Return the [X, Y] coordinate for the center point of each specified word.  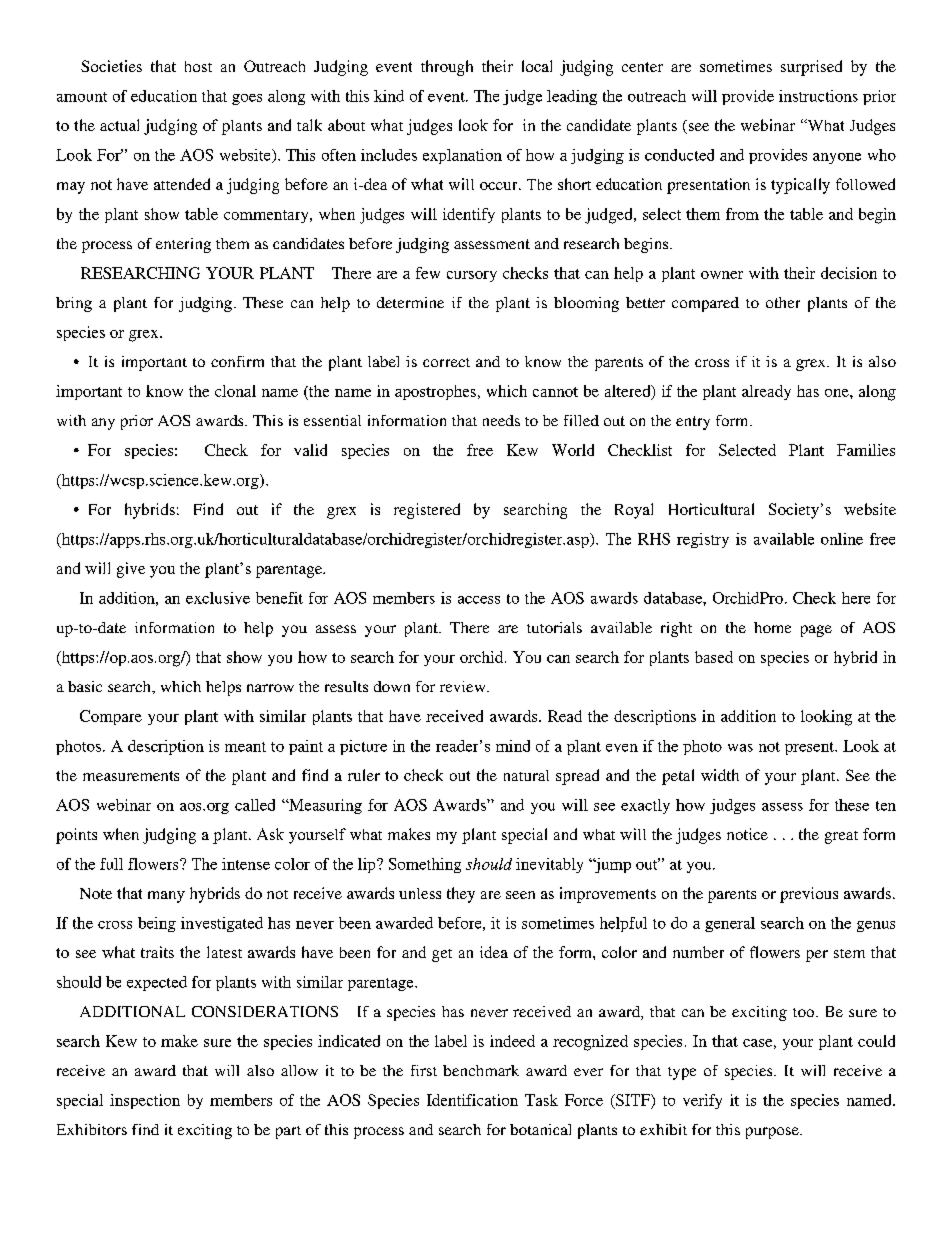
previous [809, 895]
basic [85, 686]
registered [427, 511]
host [198, 66]
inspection [145, 1101]
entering [183, 245]
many [166, 897]
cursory [472, 276]
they [461, 895]
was [740, 748]
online [842, 539]
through [447, 68]
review [464, 686]
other [783, 302]
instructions [818, 96]
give [131, 570]
